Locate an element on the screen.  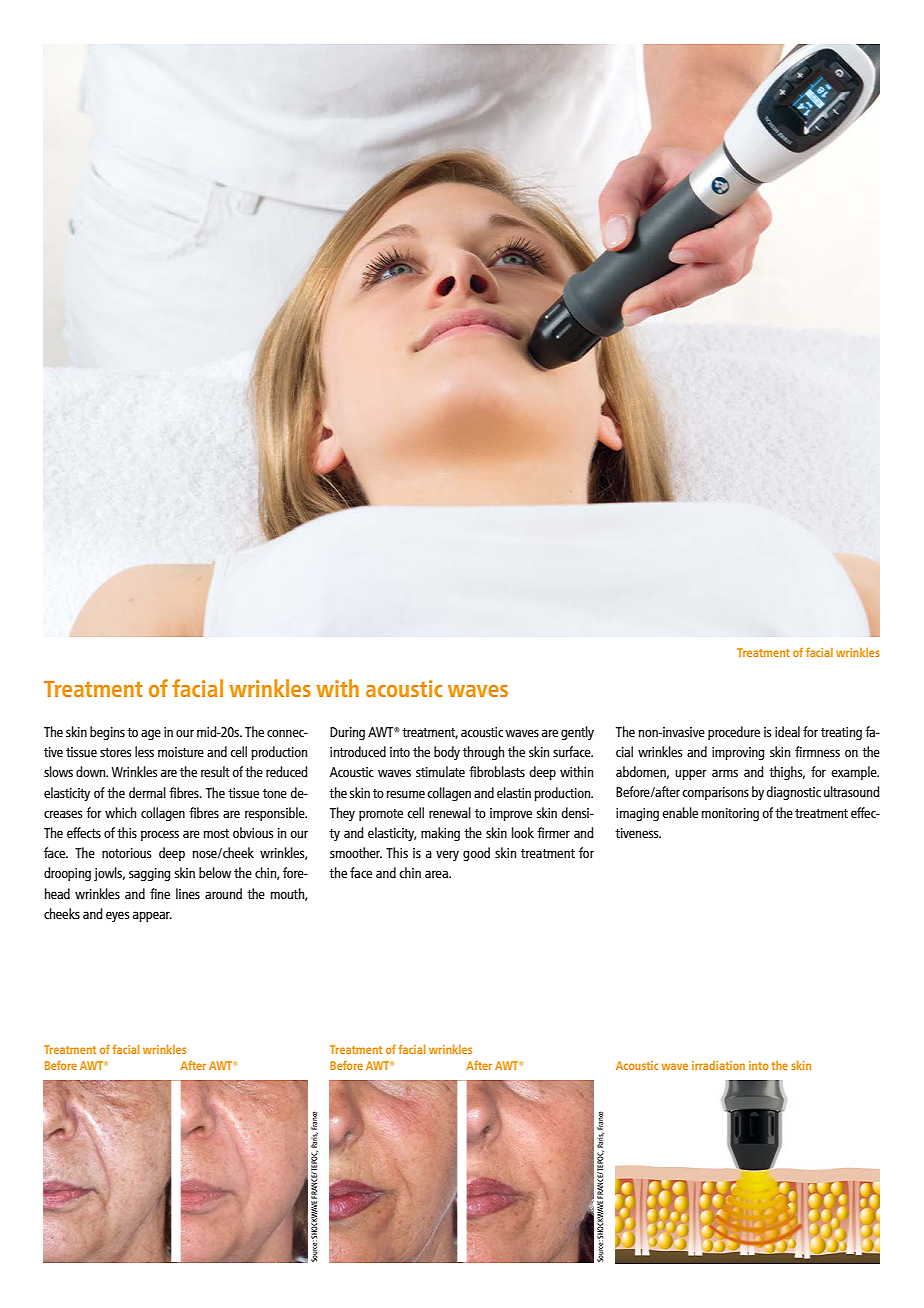
procedure is located at coordinates (734, 733).
